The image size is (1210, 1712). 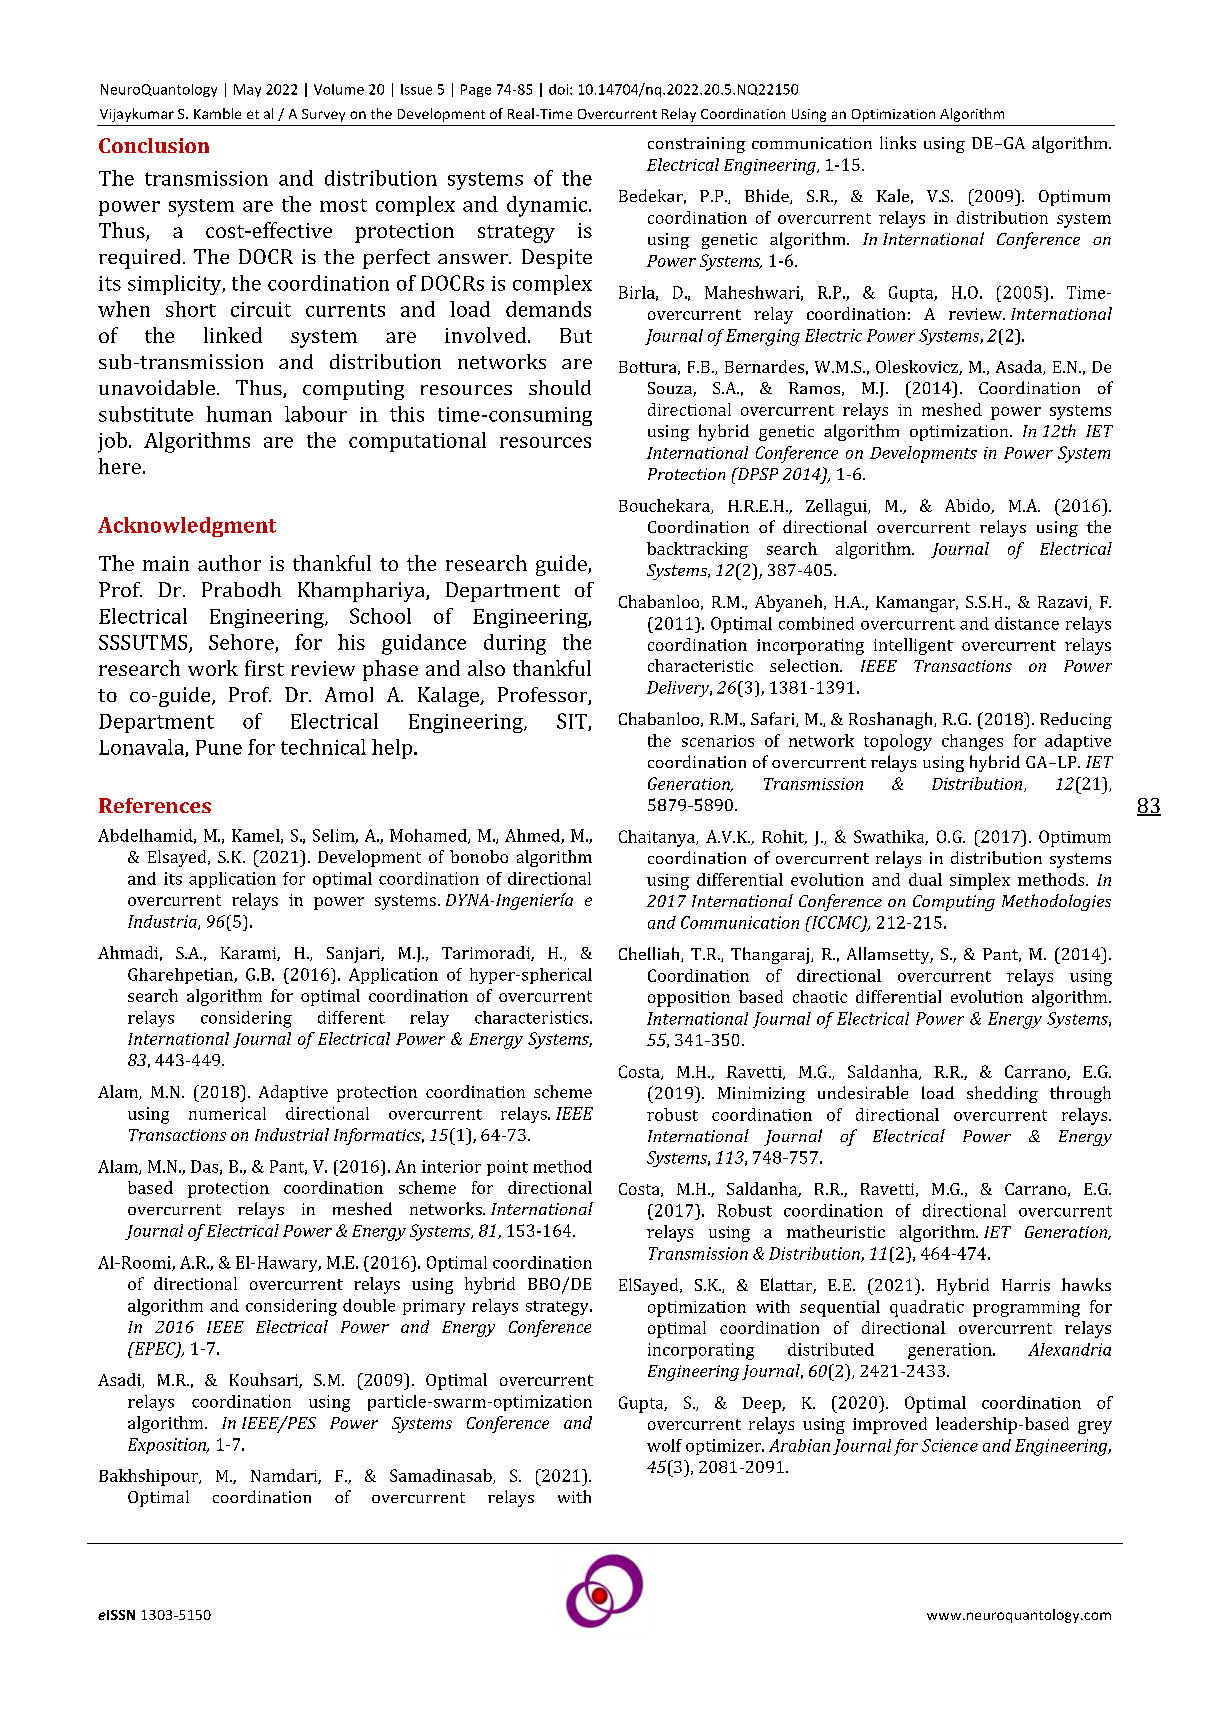 I want to click on distance, so click(x=1027, y=623).
